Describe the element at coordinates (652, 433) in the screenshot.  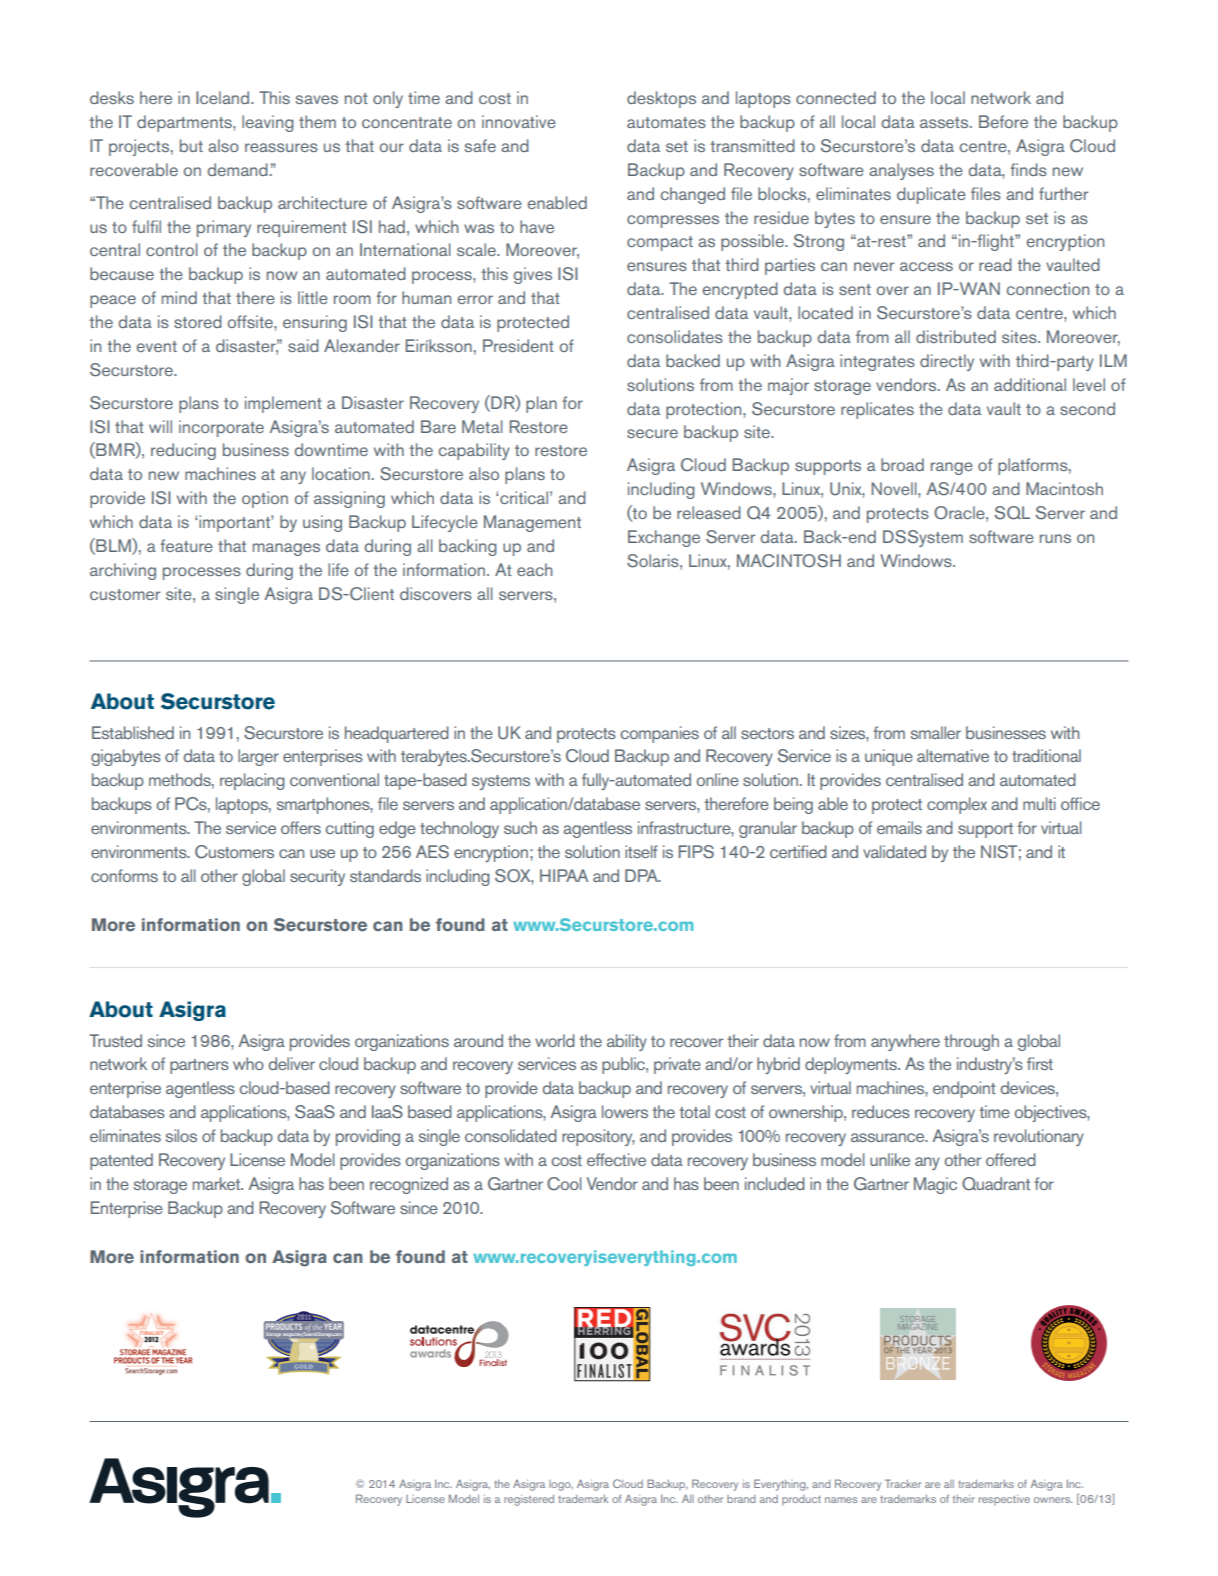
I see `secure` at that location.
